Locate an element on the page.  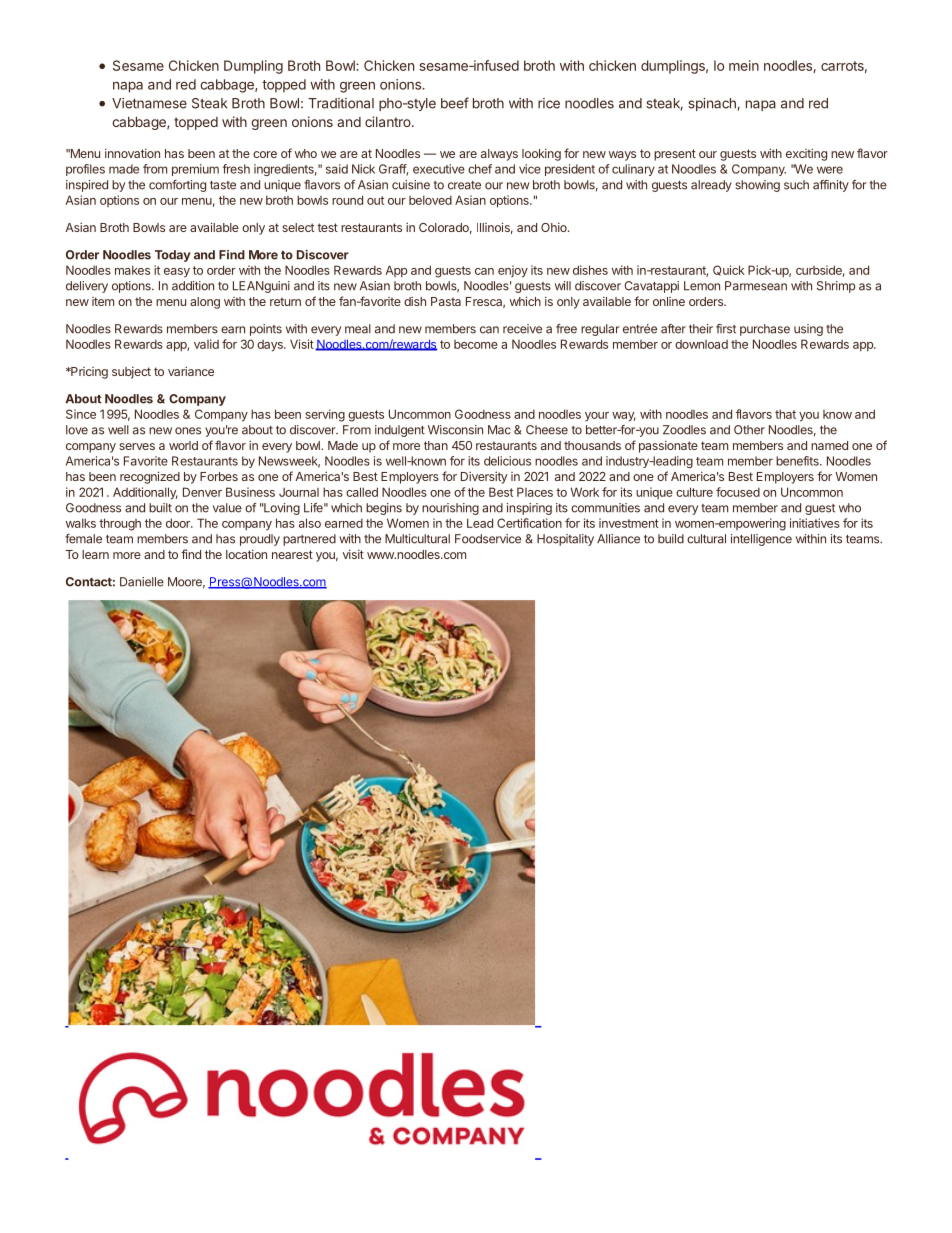
mein is located at coordinates (744, 65).
